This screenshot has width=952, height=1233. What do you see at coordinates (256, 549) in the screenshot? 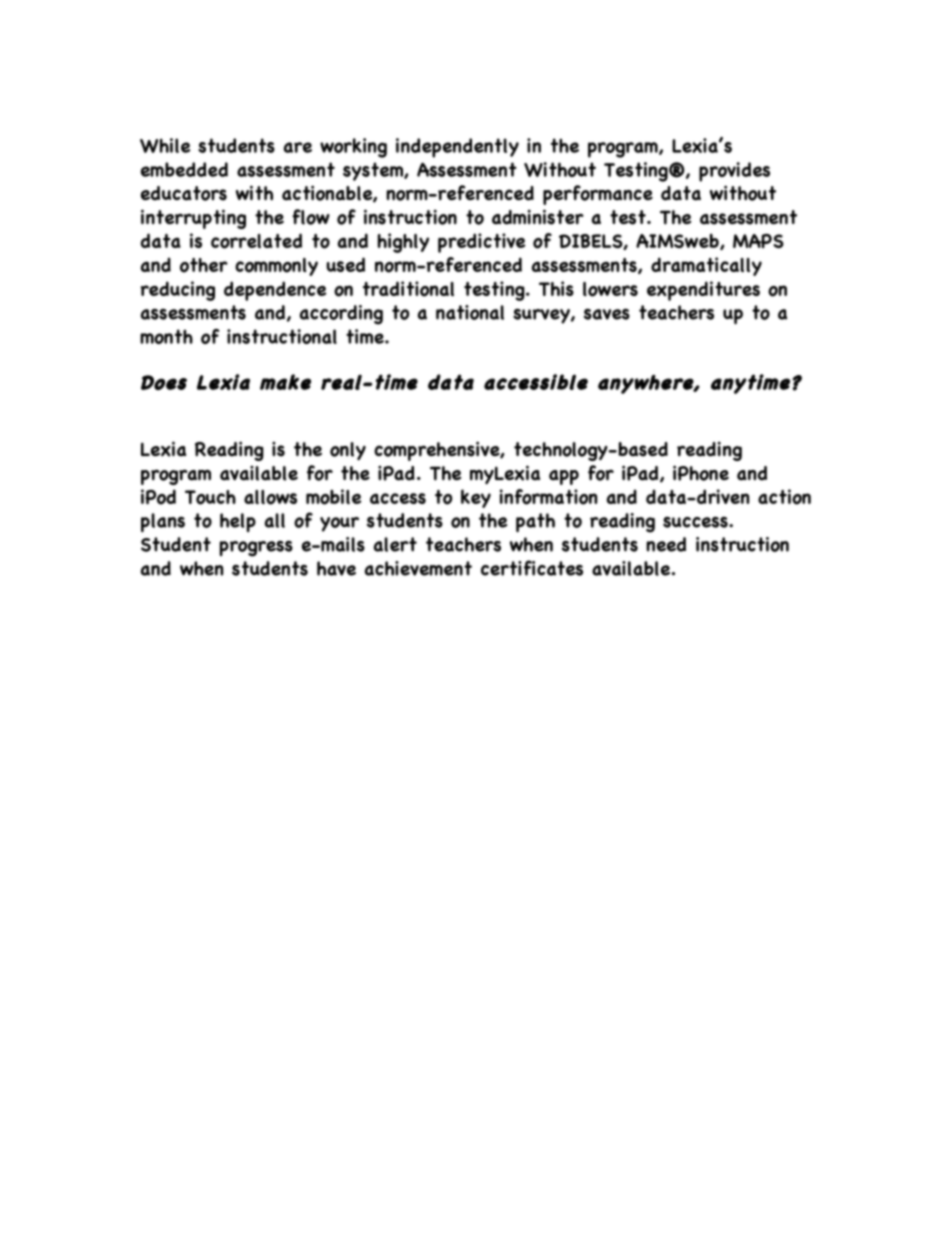
I see `progress` at bounding box center [256, 549].
